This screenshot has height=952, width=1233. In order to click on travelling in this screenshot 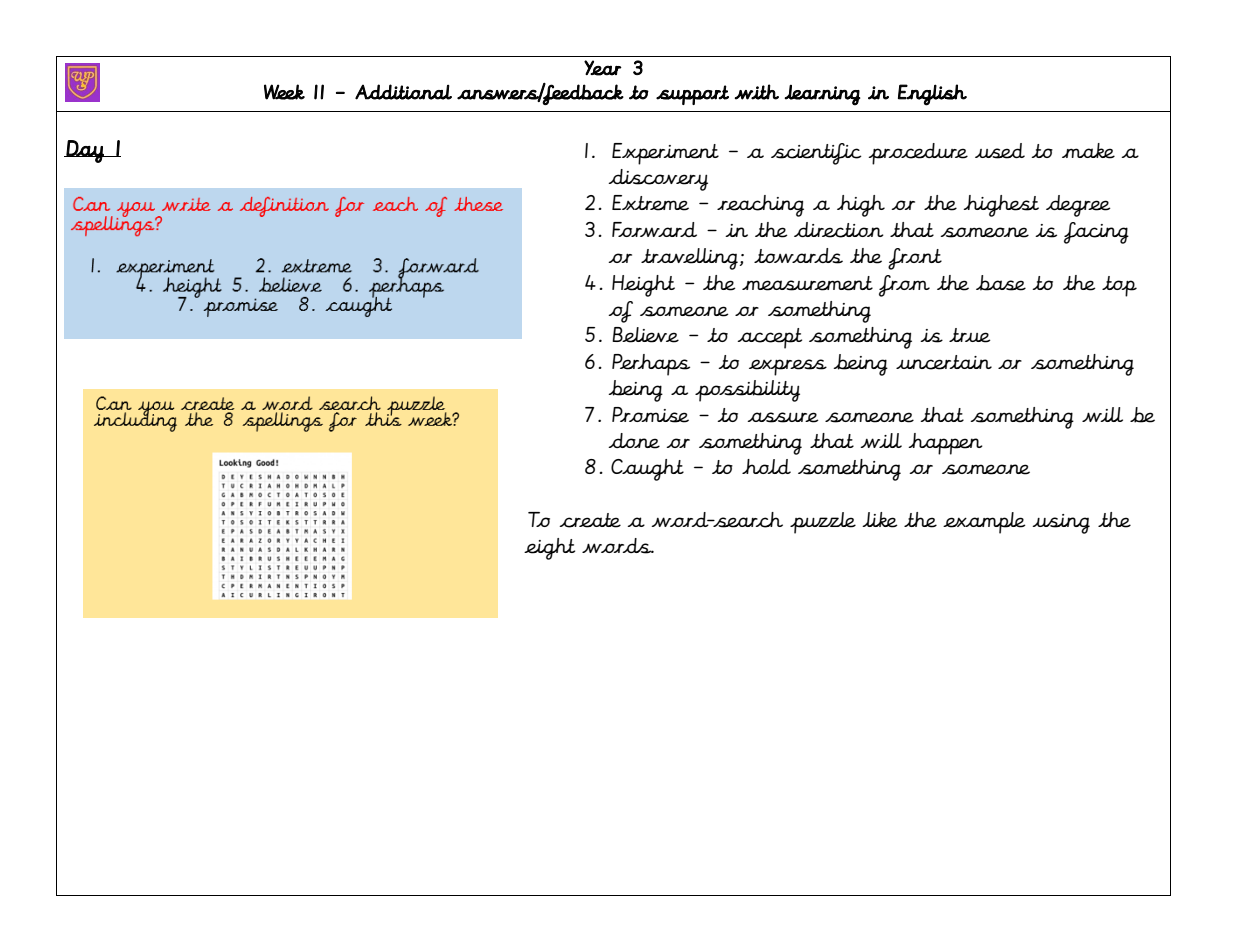, I will do `click(690, 259)`.
